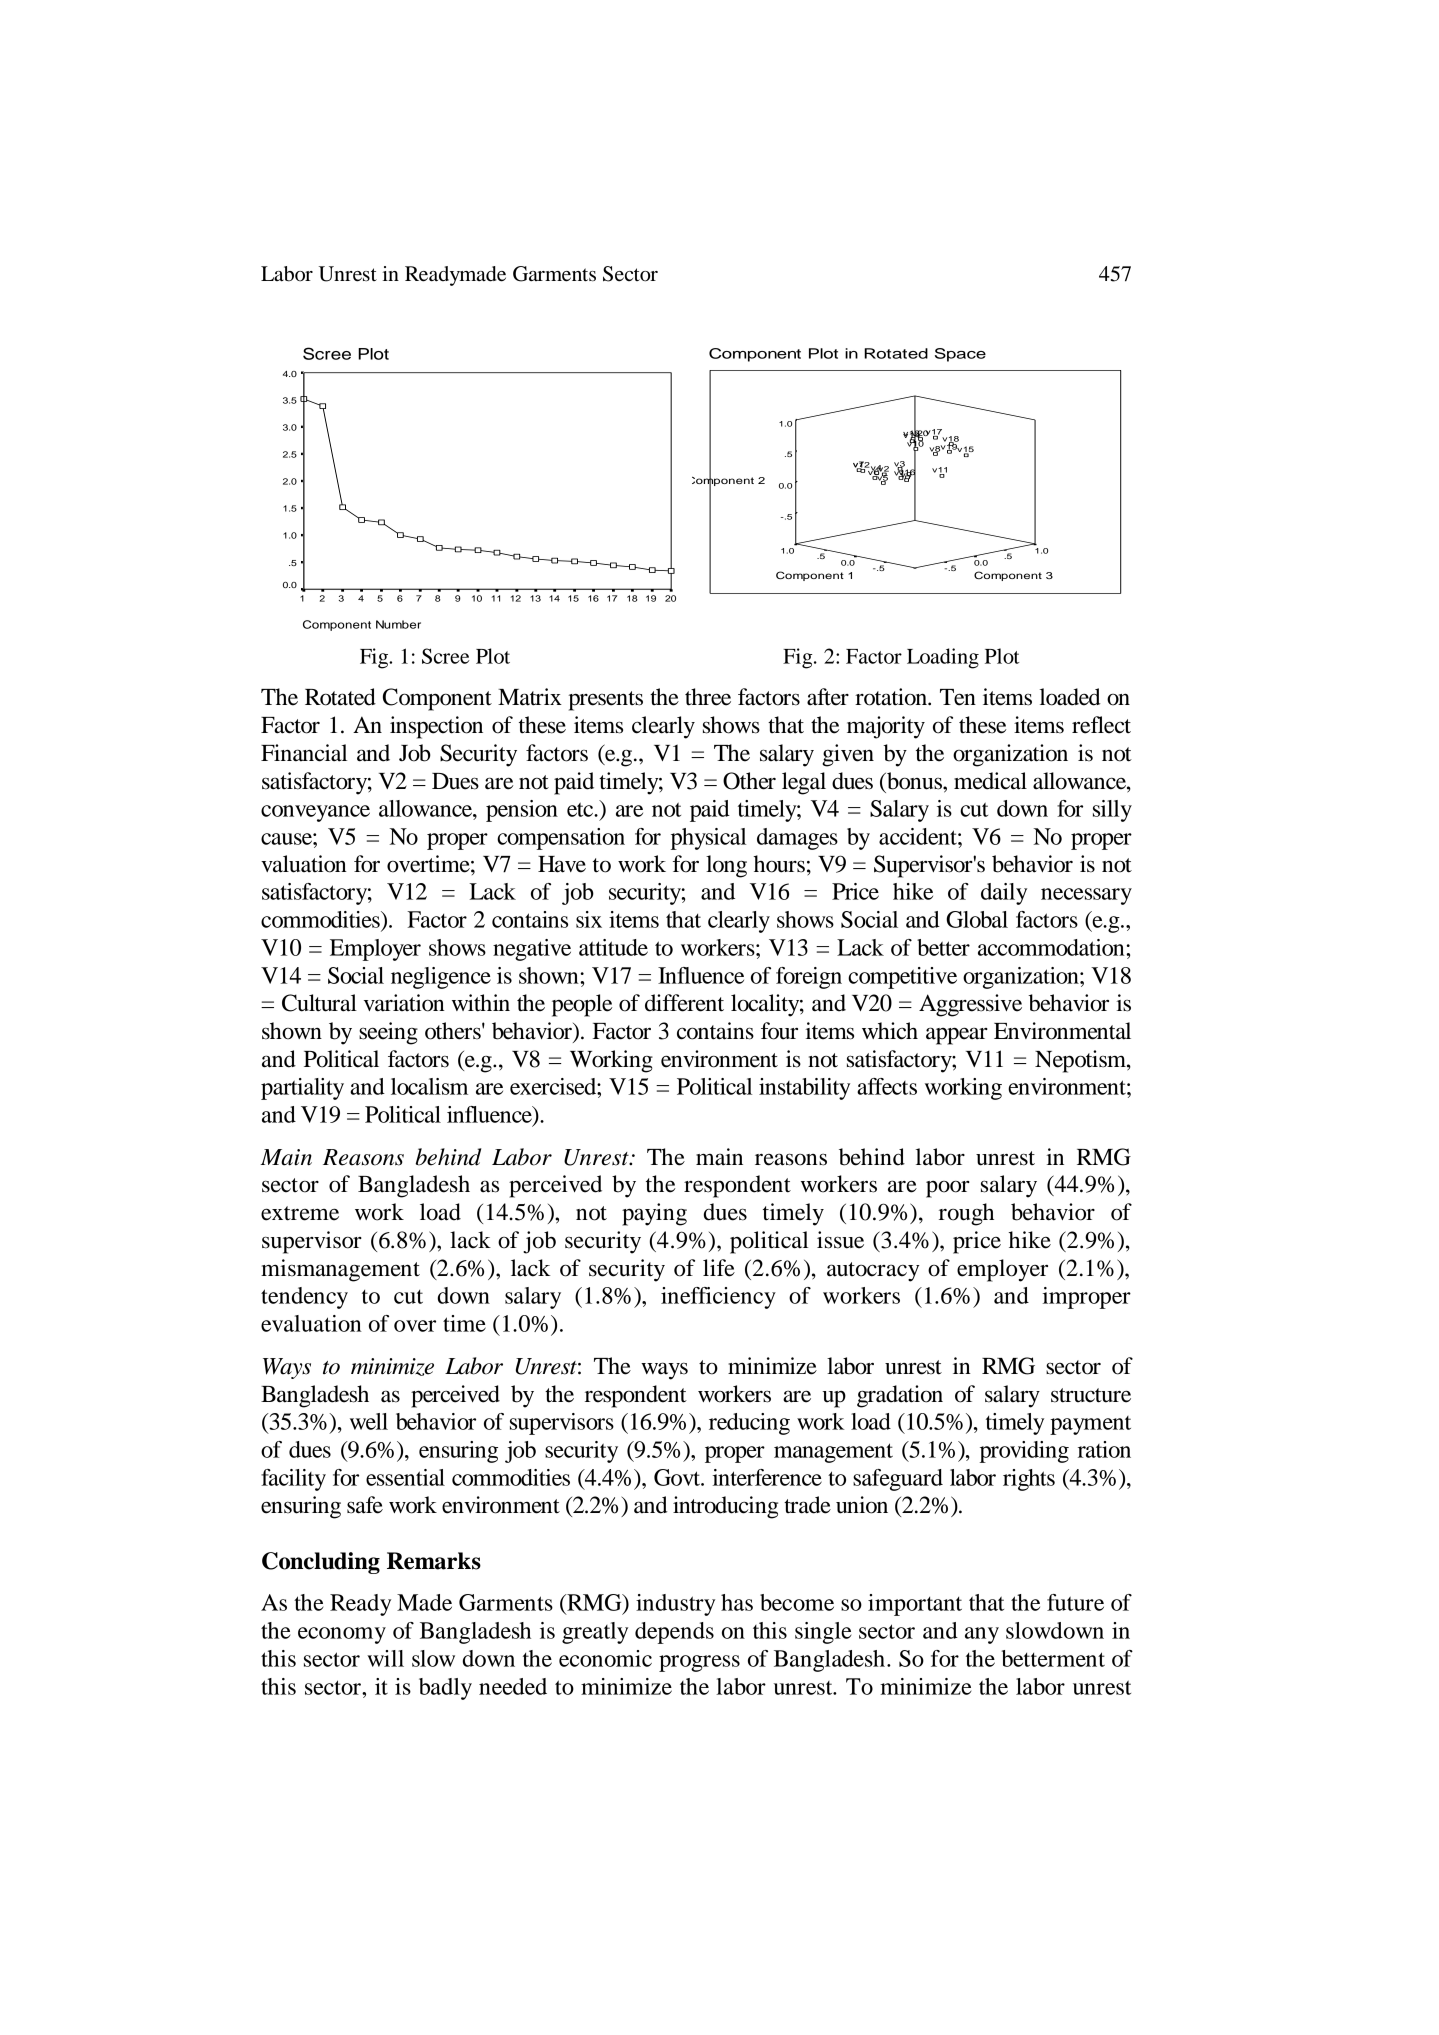  What do you see at coordinates (970, 1005) in the page?
I see `Aggressive` at bounding box center [970, 1005].
